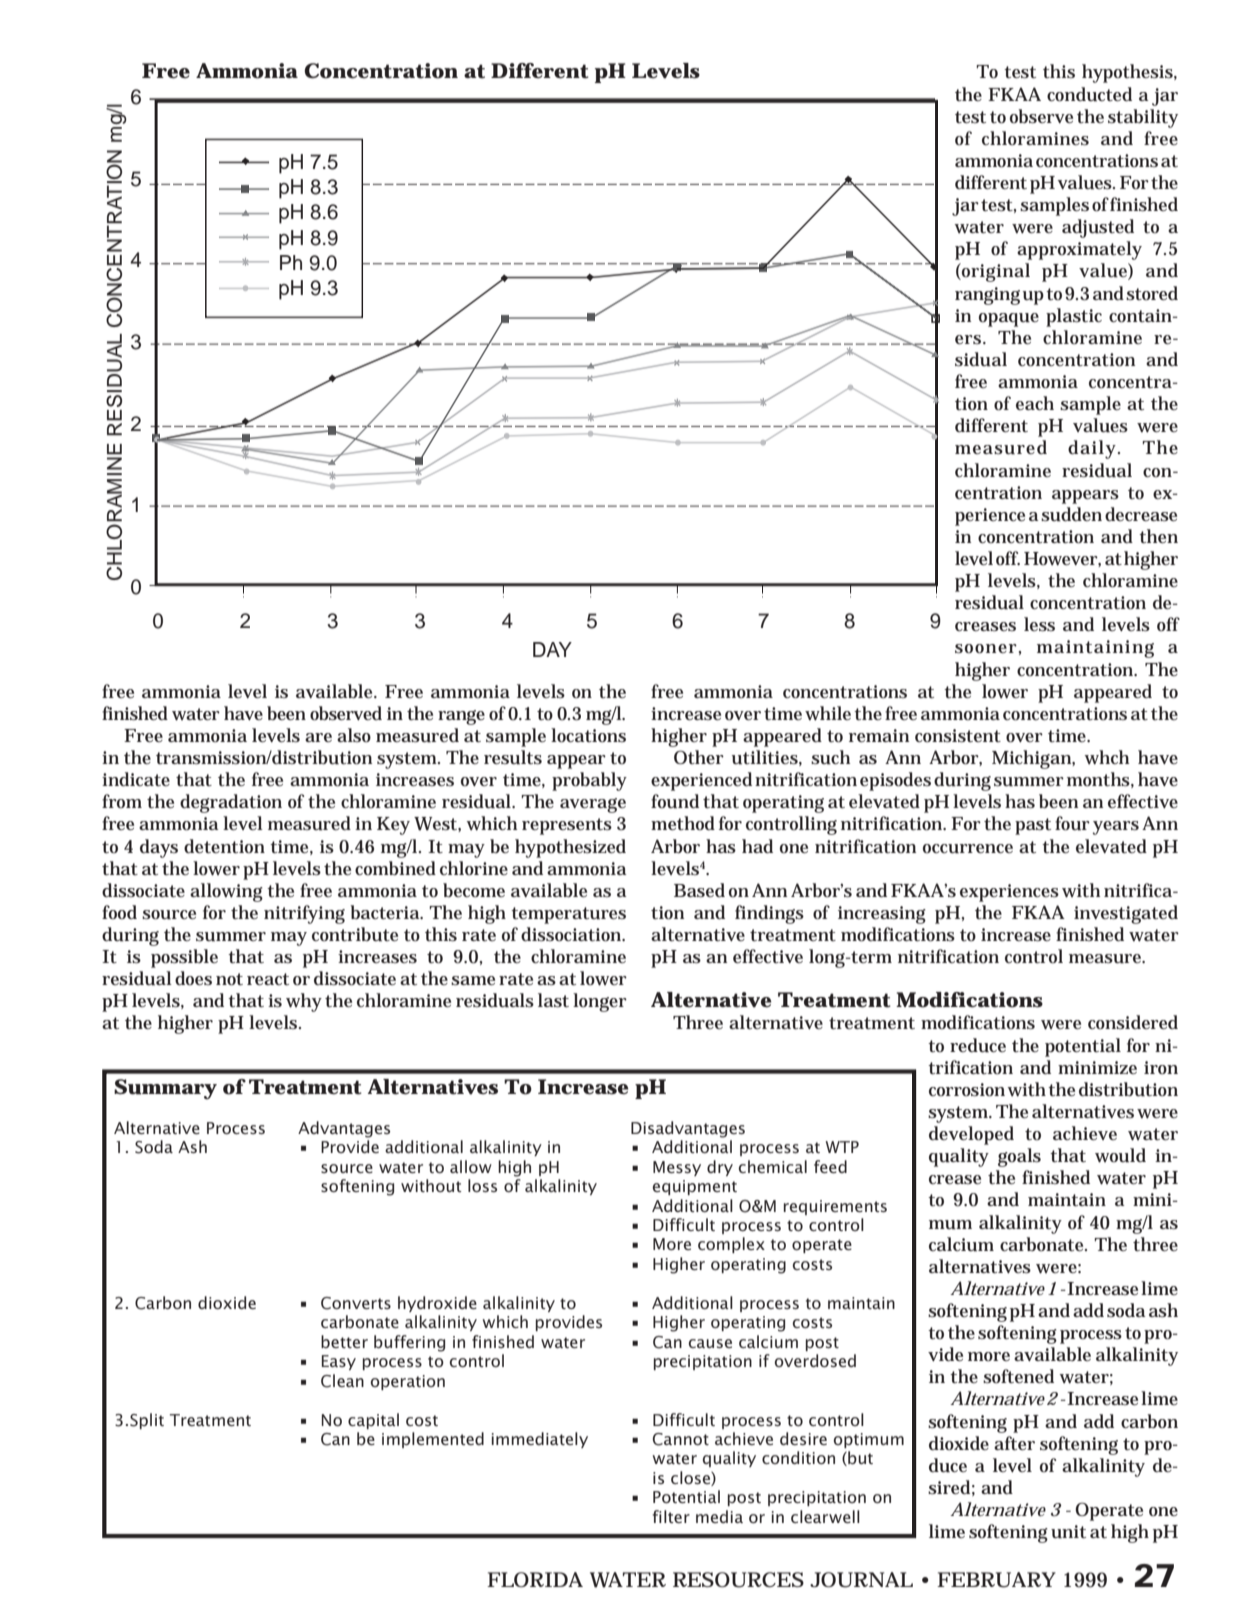 The image size is (1253, 1622). Describe the element at coordinates (1089, 94) in the screenshot. I see `conducted` at that location.
